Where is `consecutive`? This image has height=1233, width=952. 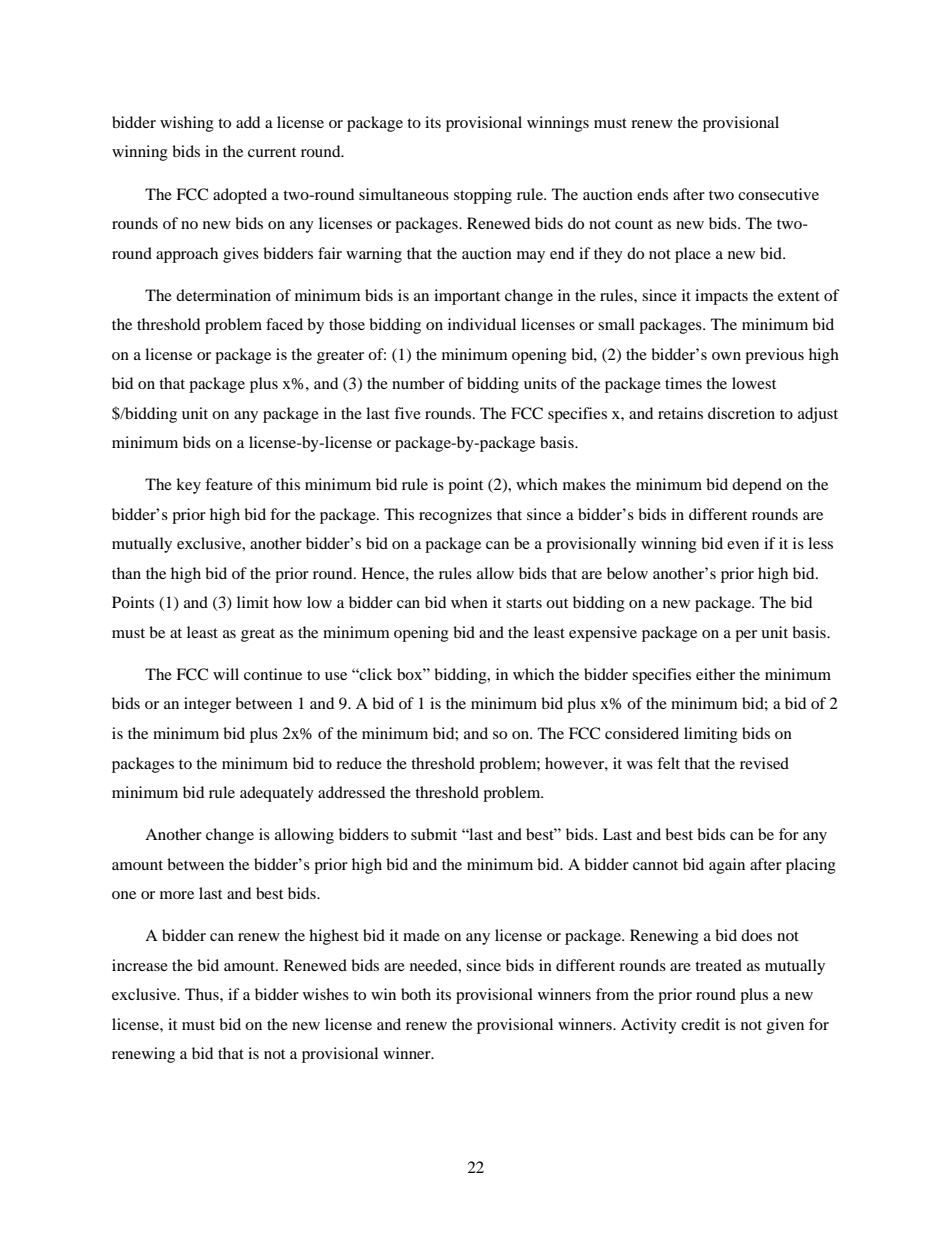 consecutive is located at coordinates (778, 194).
